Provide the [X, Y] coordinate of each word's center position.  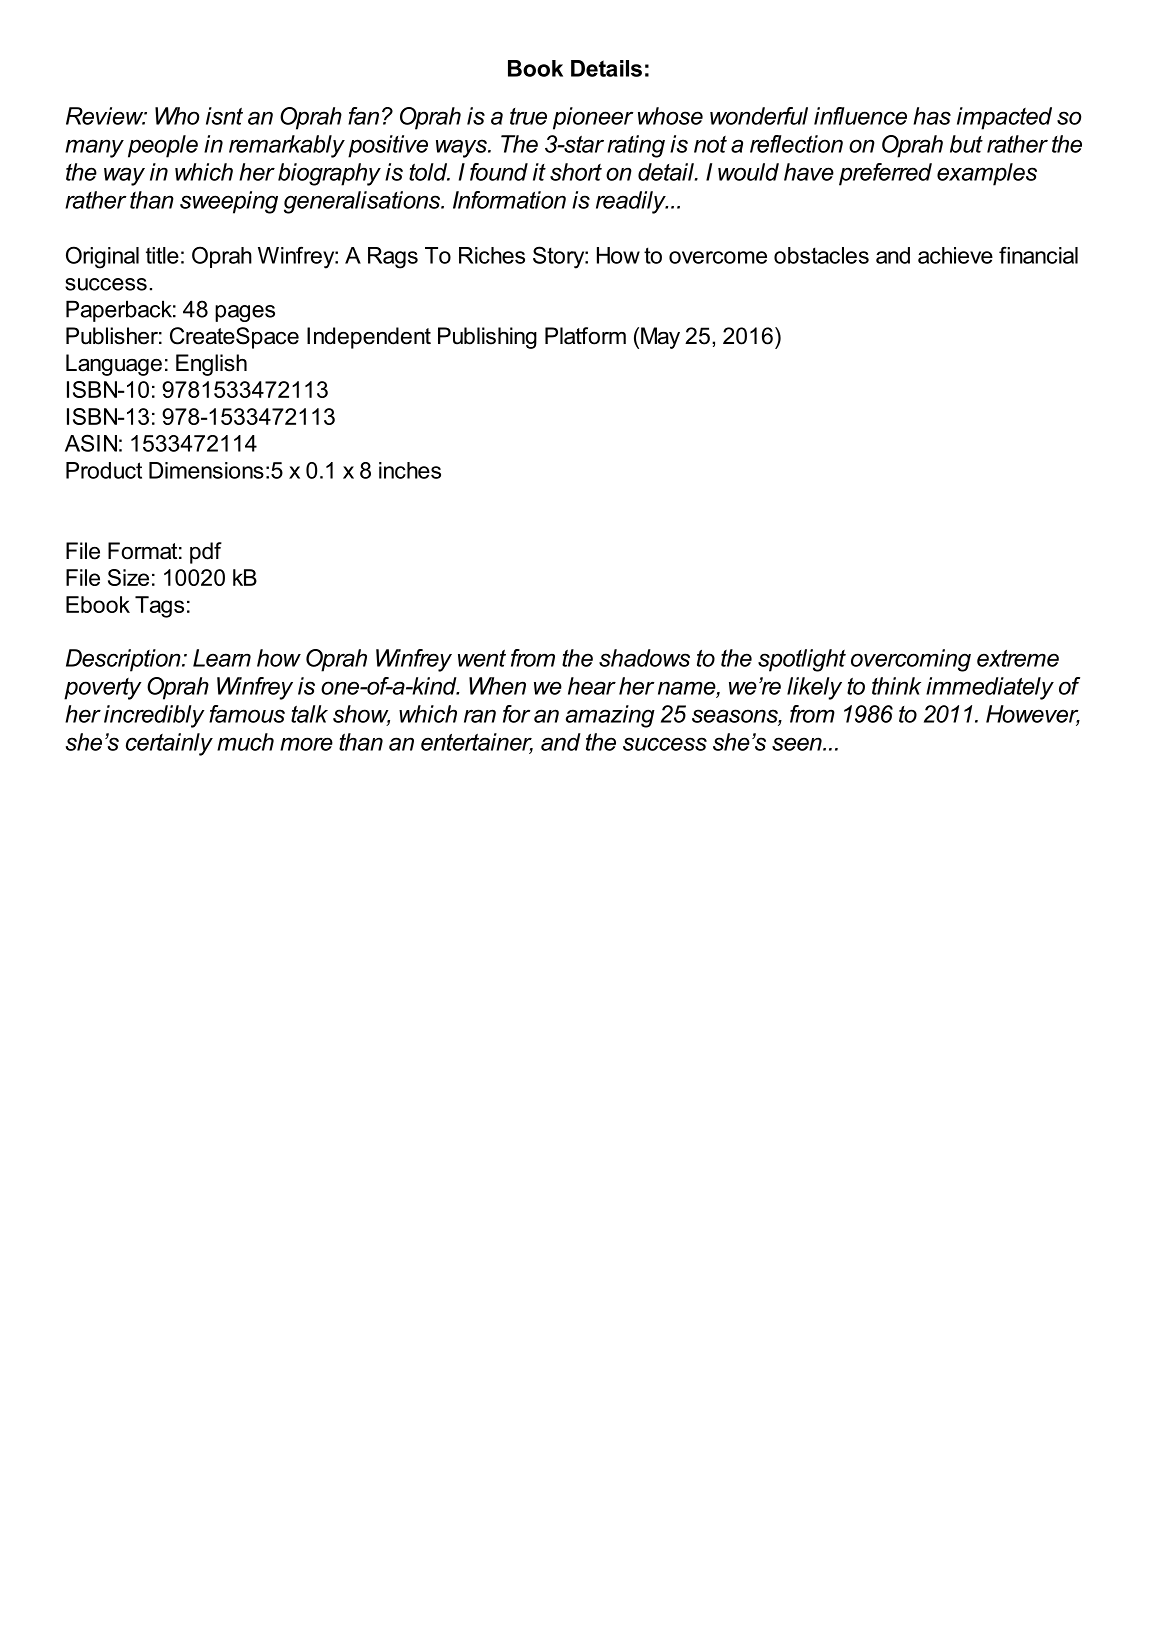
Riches [492, 255]
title [162, 255]
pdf [206, 553]
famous [247, 714]
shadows [644, 658]
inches [410, 470]
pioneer [593, 118]
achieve [955, 255]
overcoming [911, 660]
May [660, 338]
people [163, 146]
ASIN [91, 443]
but [966, 144]
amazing [610, 716]
